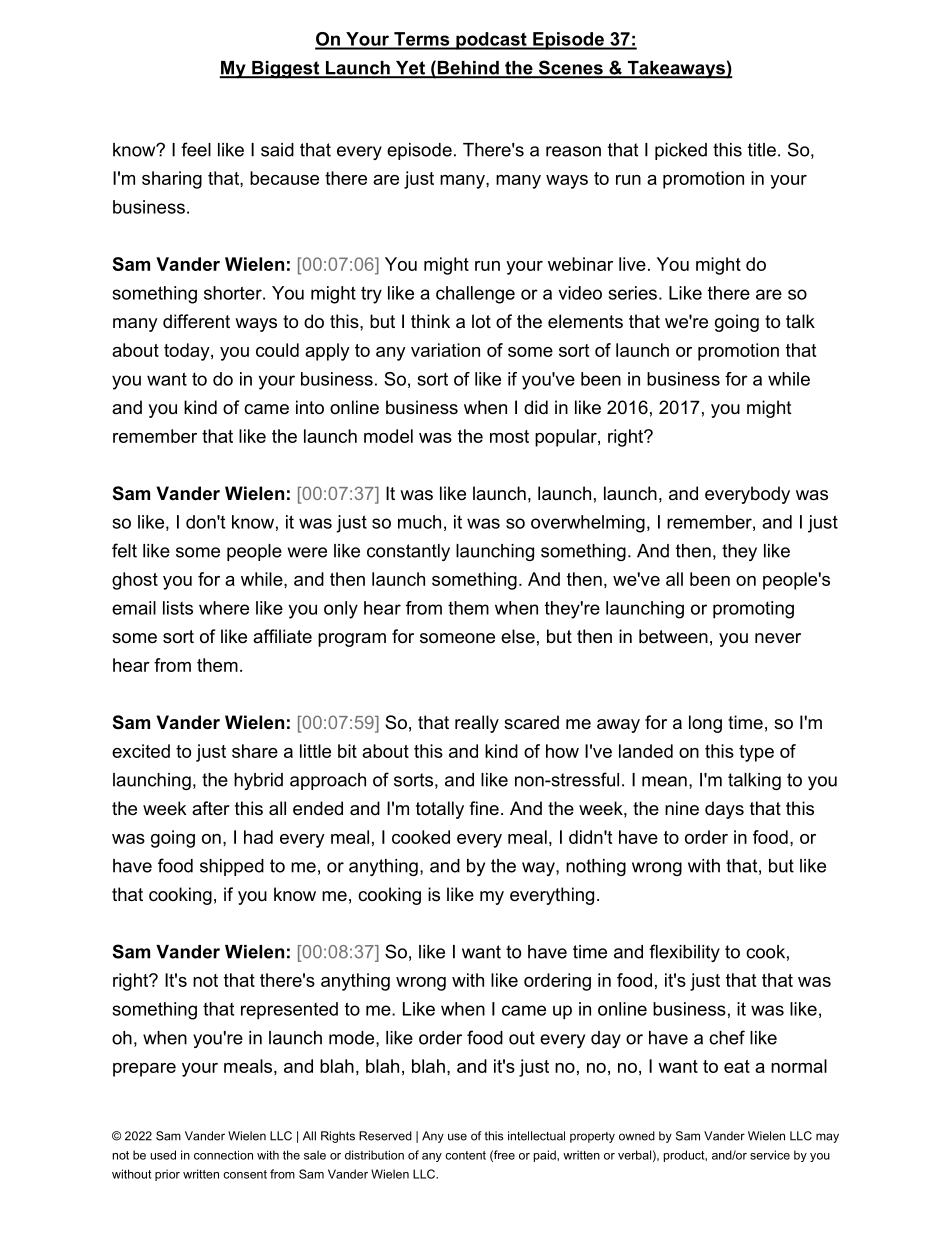  What do you see at coordinates (232, 867) in the page?
I see `shipped` at bounding box center [232, 867].
